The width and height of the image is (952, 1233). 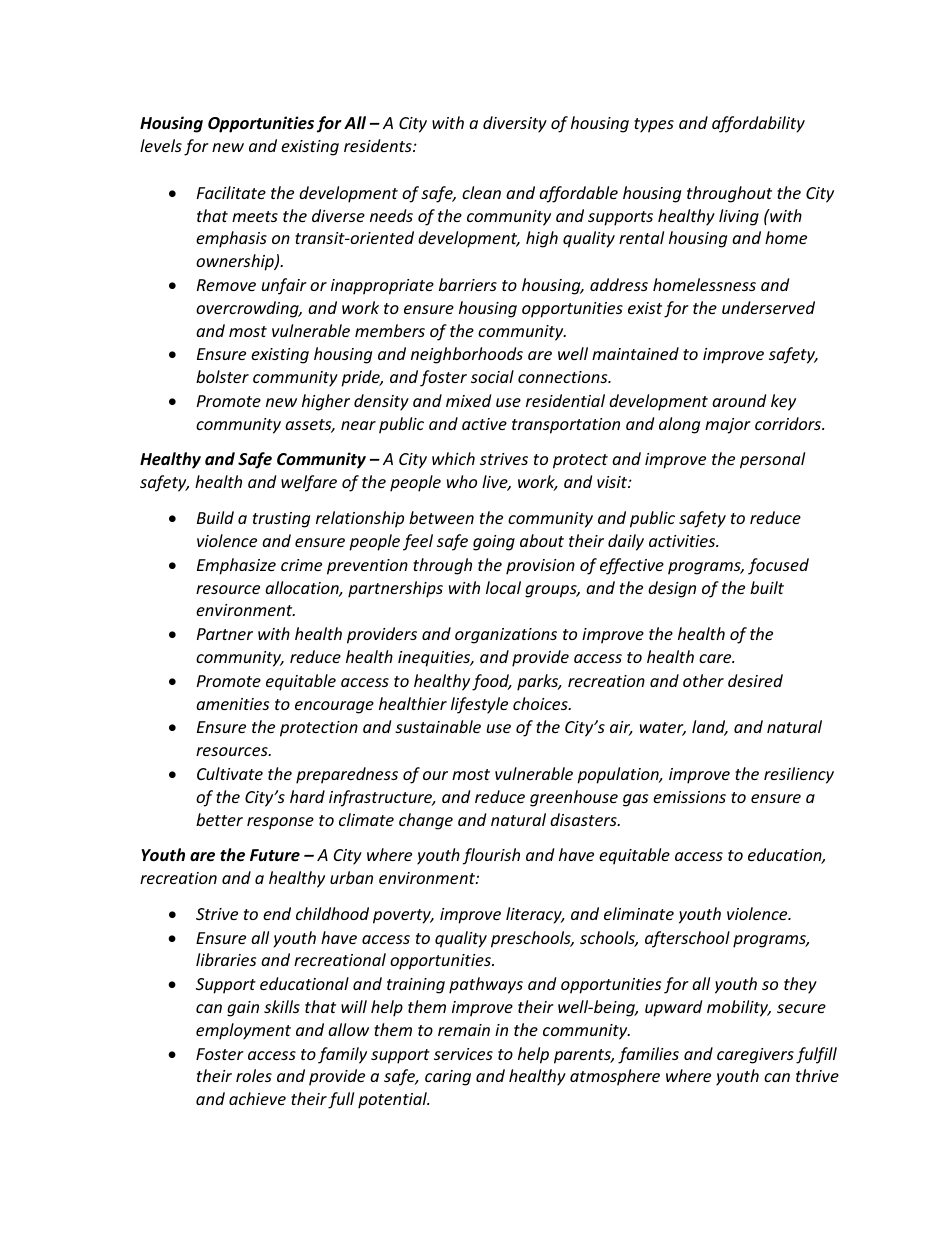 I want to click on diversity, so click(x=515, y=124).
